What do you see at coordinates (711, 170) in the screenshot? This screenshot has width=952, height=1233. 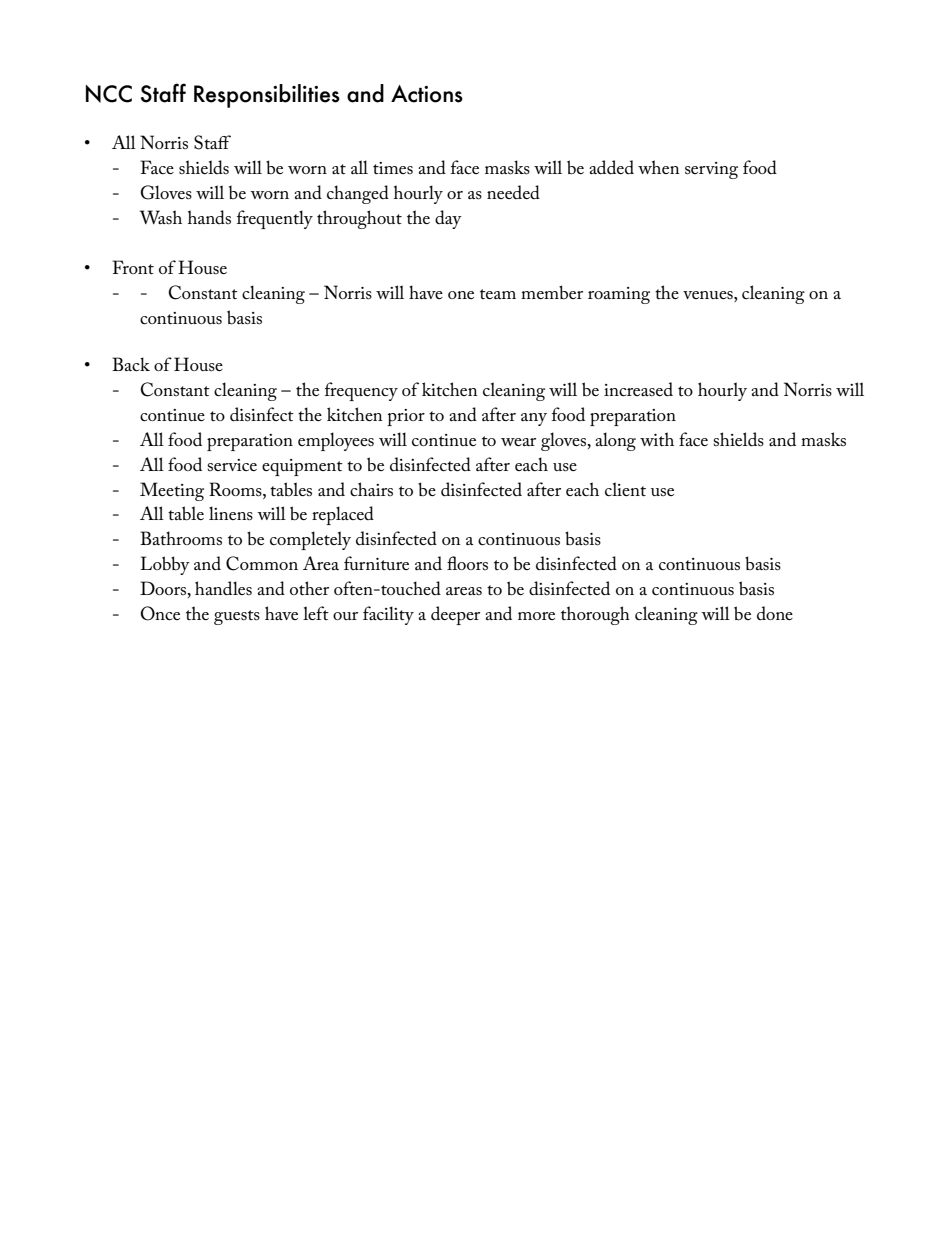 I see `serving` at bounding box center [711, 170].
